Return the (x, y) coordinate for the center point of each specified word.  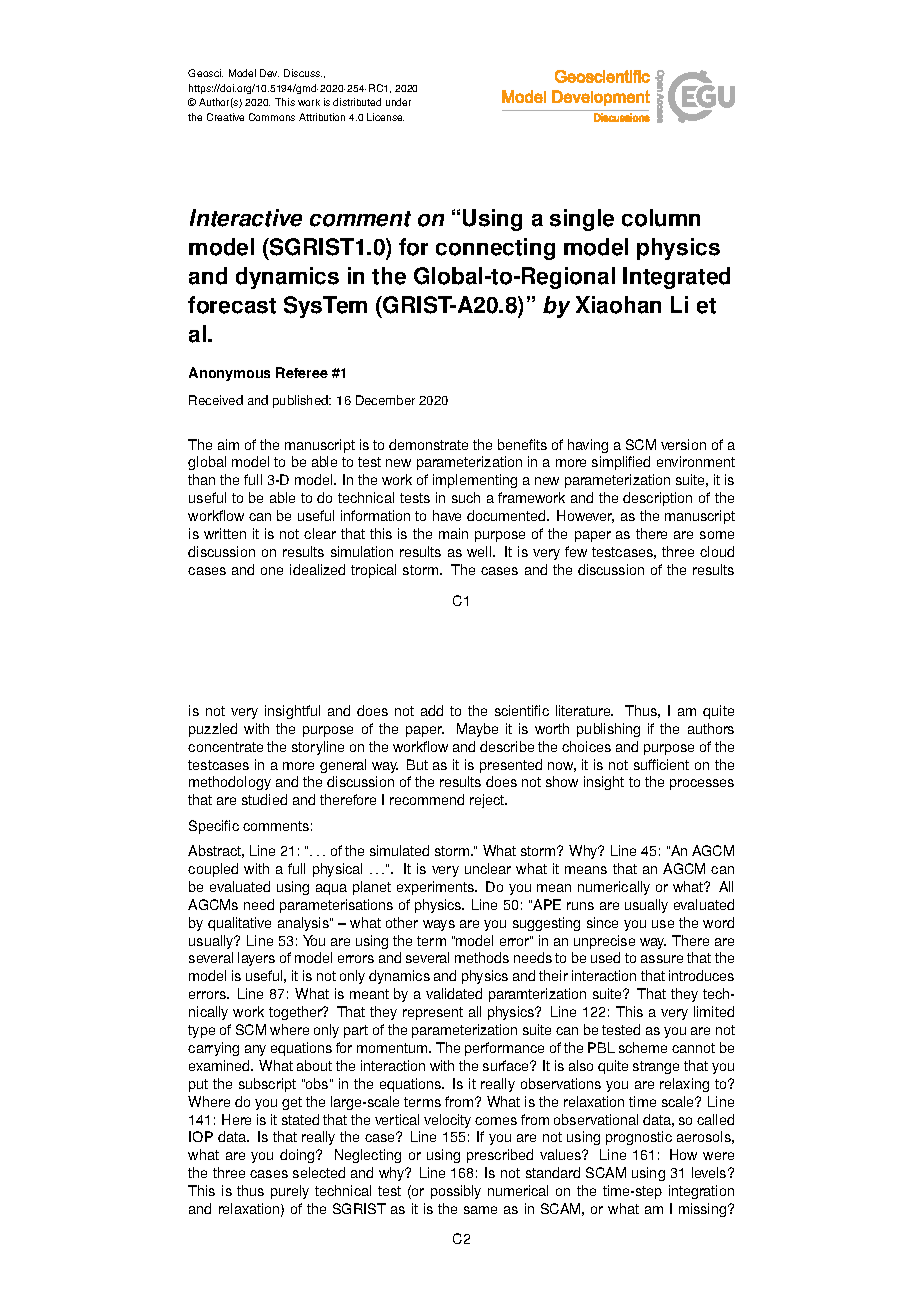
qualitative (239, 924)
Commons (272, 117)
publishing (608, 730)
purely (290, 1192)
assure (662, 959)
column (661, 218)
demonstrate (428, 444)
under (398, 102)
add (432, 710)
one (272, 571)
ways (439, 925)
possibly (456, 1192)
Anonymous (229, 374)
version (683, 444)
